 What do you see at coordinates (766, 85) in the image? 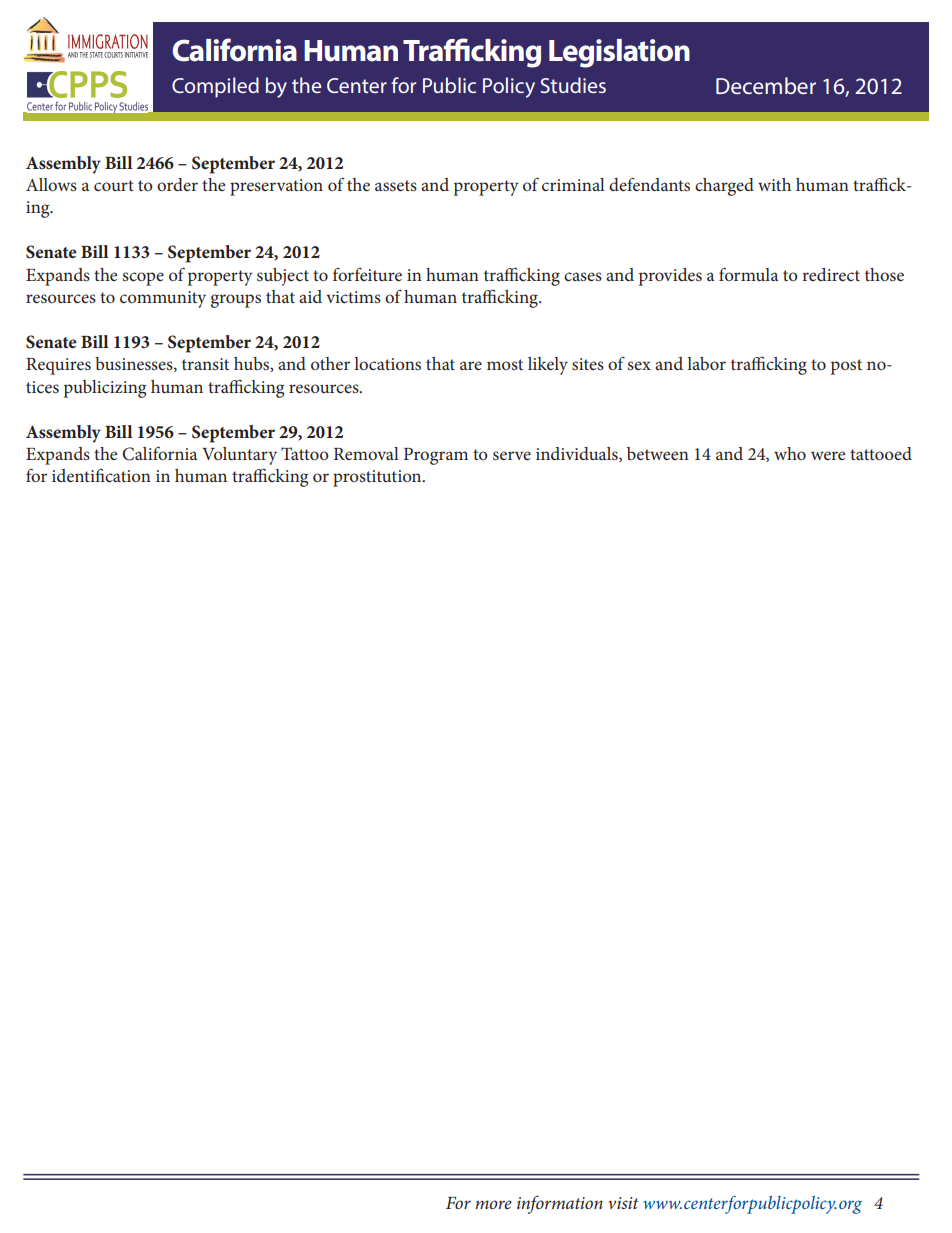
I see `December` at bounding box center [766, 85].
